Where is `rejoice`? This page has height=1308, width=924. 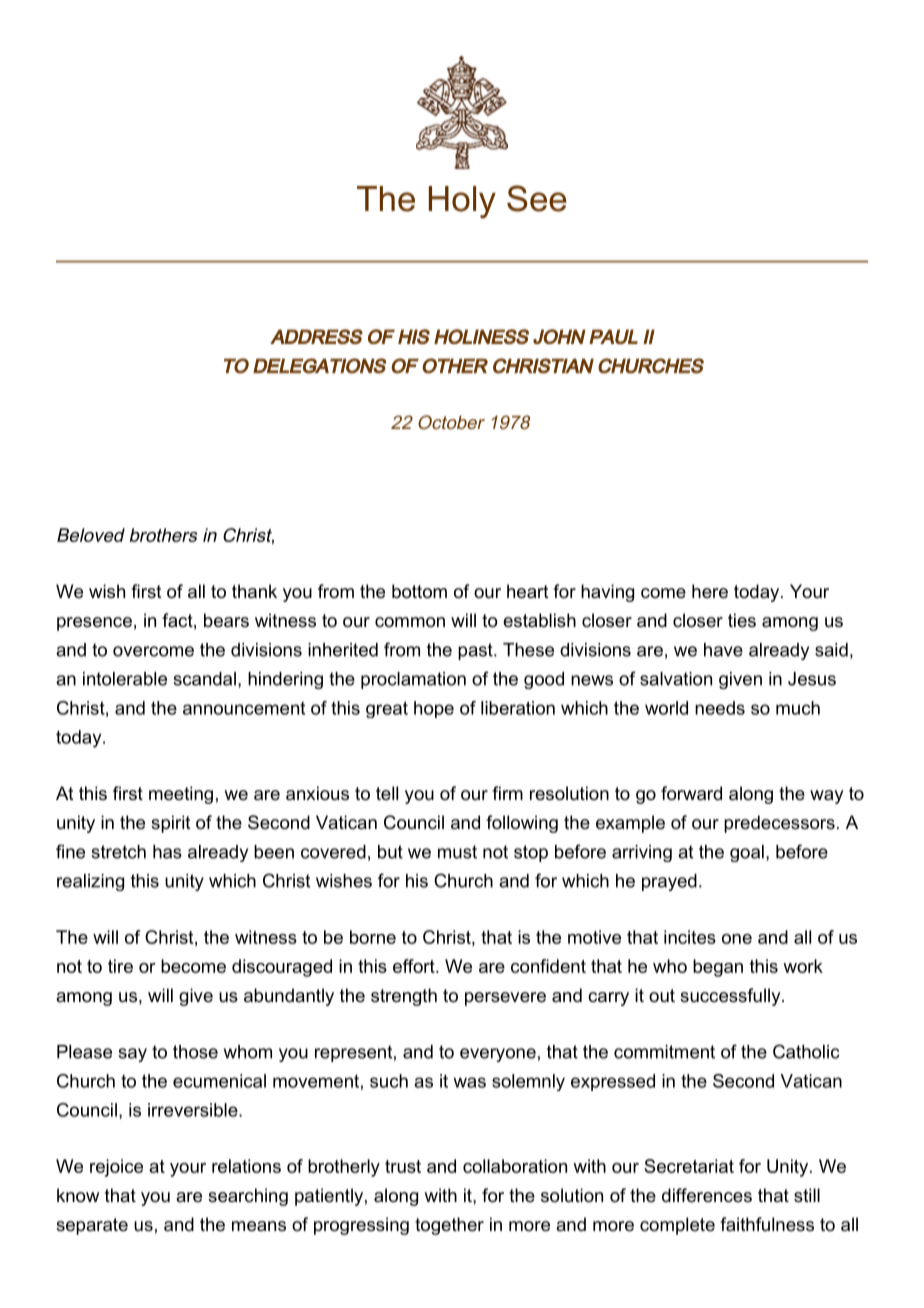
rejoice is located at coordinates (116, 1168).
